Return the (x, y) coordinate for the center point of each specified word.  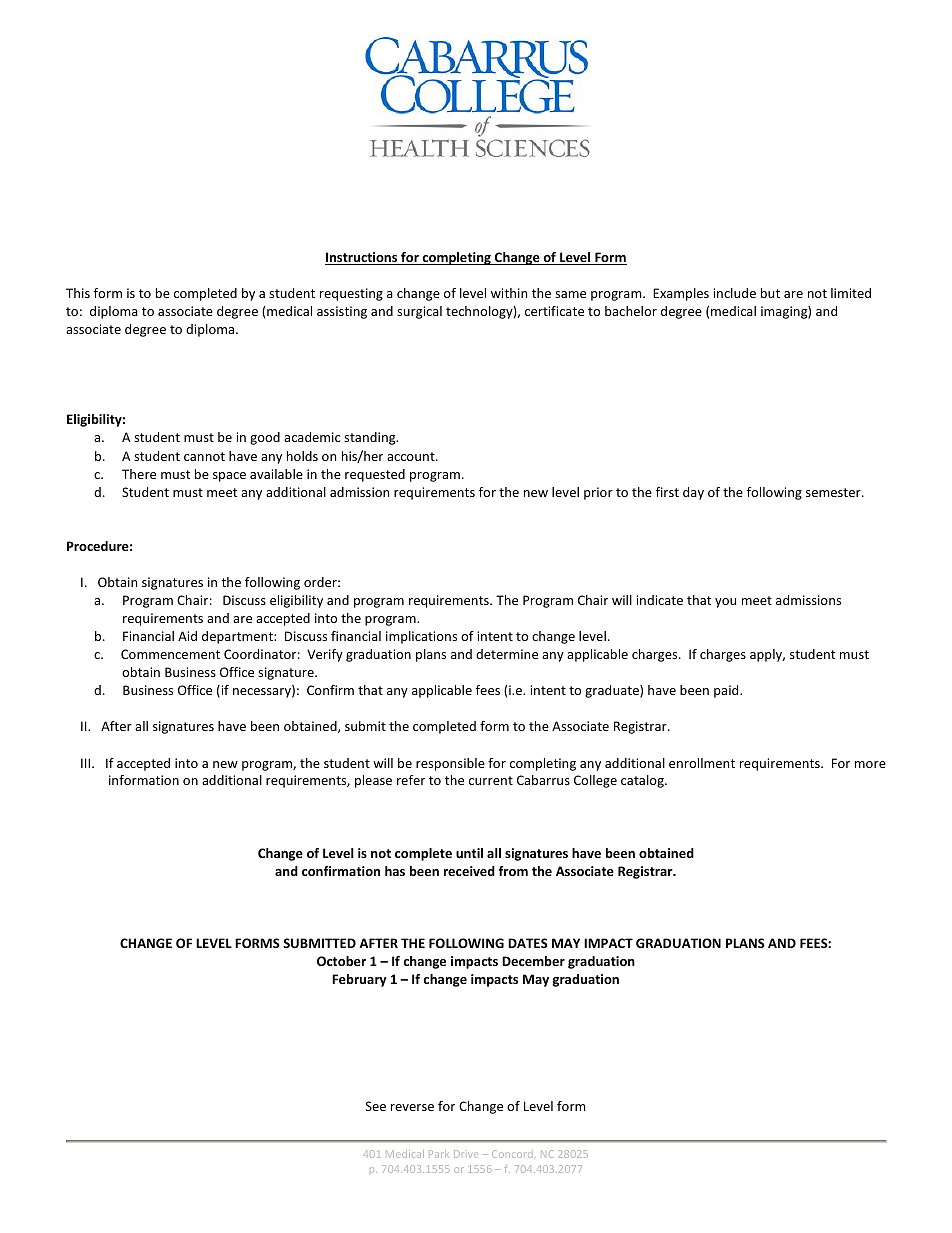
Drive (466, 1154)
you (725, 603)
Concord (512, 1154)
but (770, 293)
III (87, 763)
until (469, 853)
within (509, 293)
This (78, 293)
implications (421, 637)
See (376, 1106)
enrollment (702, 763)
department (238, 637)
